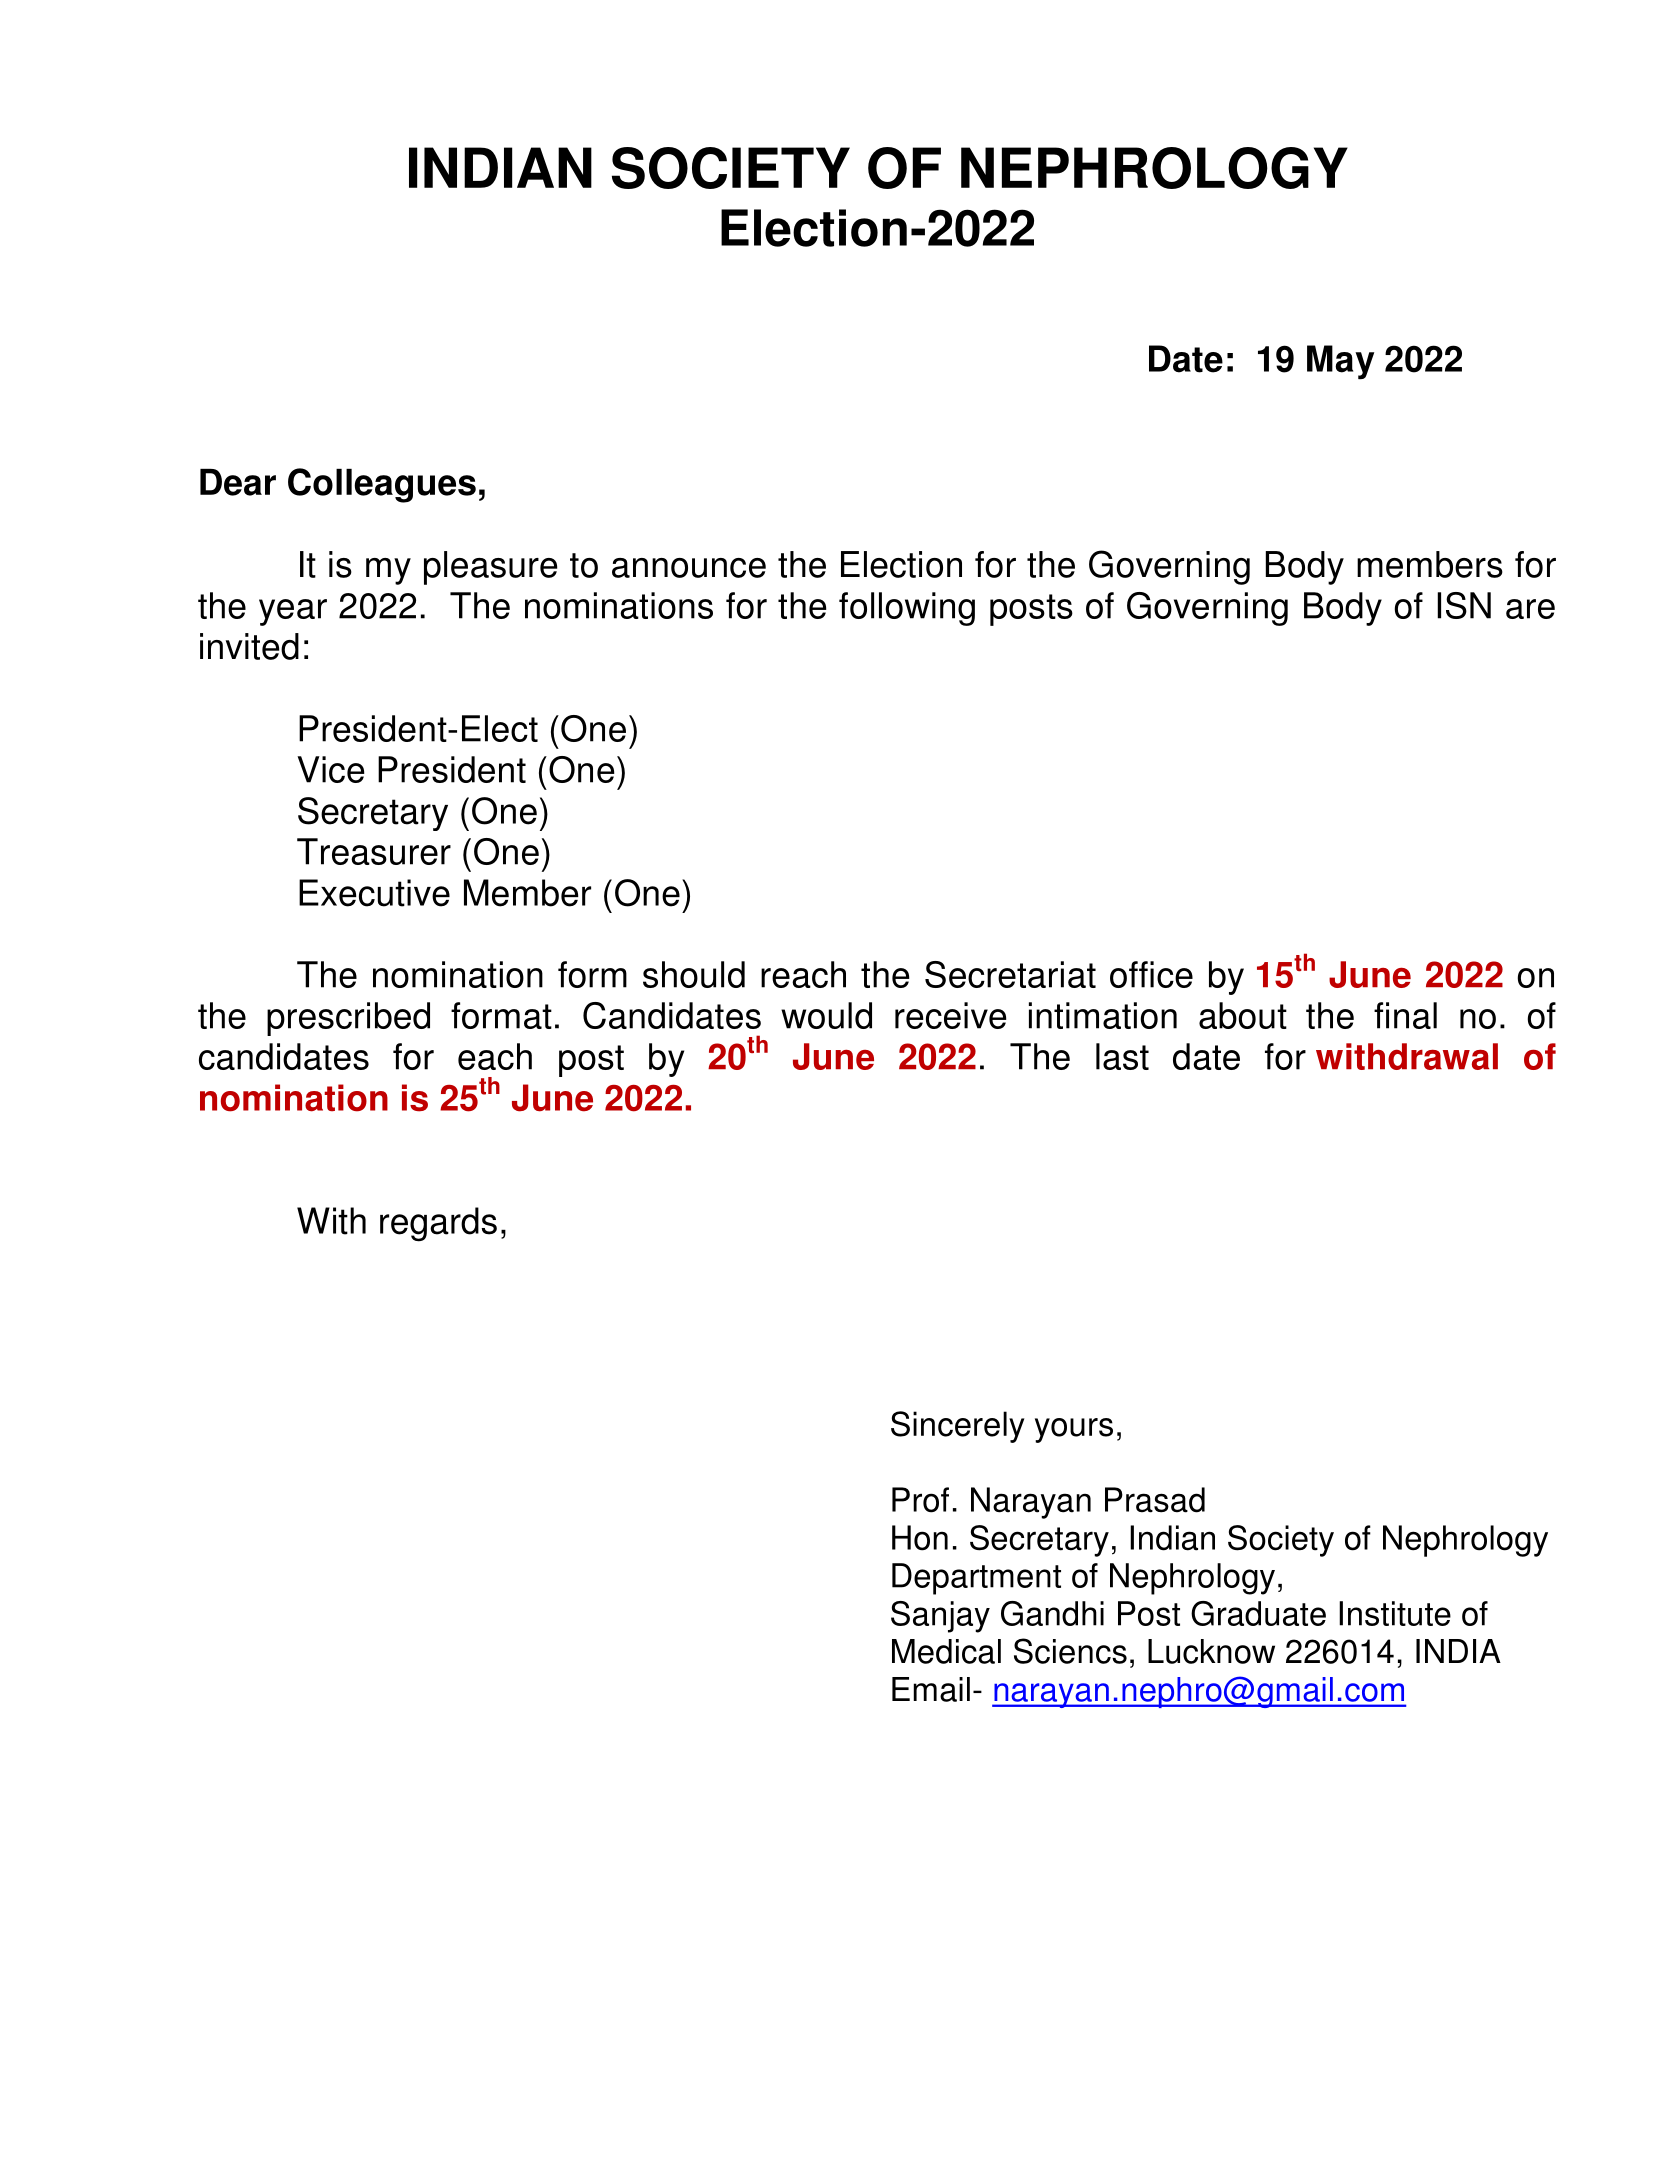 The image size is (1680, 2174). Describe the element at coordinates (946, 1651) in the screenshot. I see `Medical` at that location.
